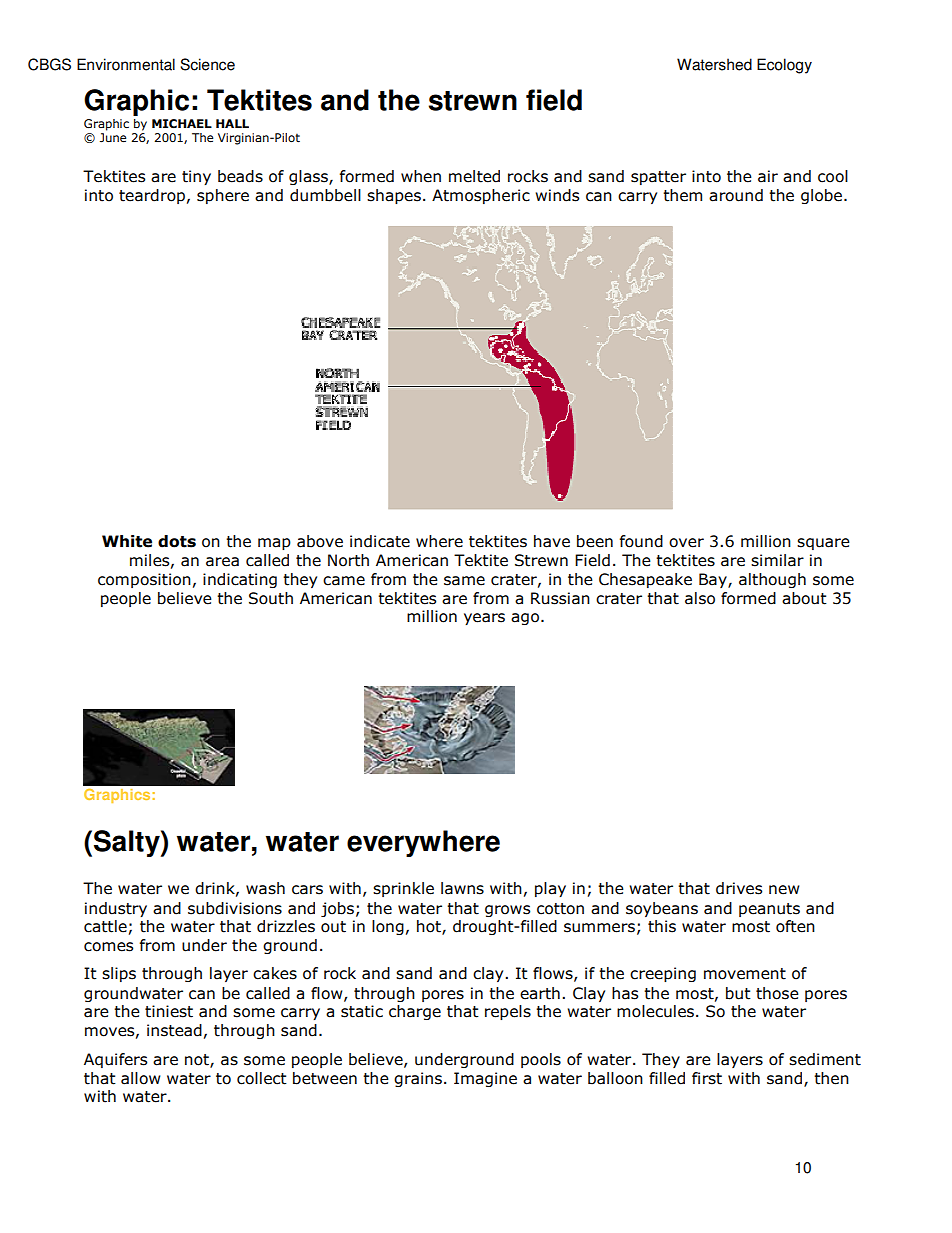 The width and height of the page is (952, 1233). What do you see at coordinates (474, 176) in the page?
I see `melted` at bounding box center [474, 176].
